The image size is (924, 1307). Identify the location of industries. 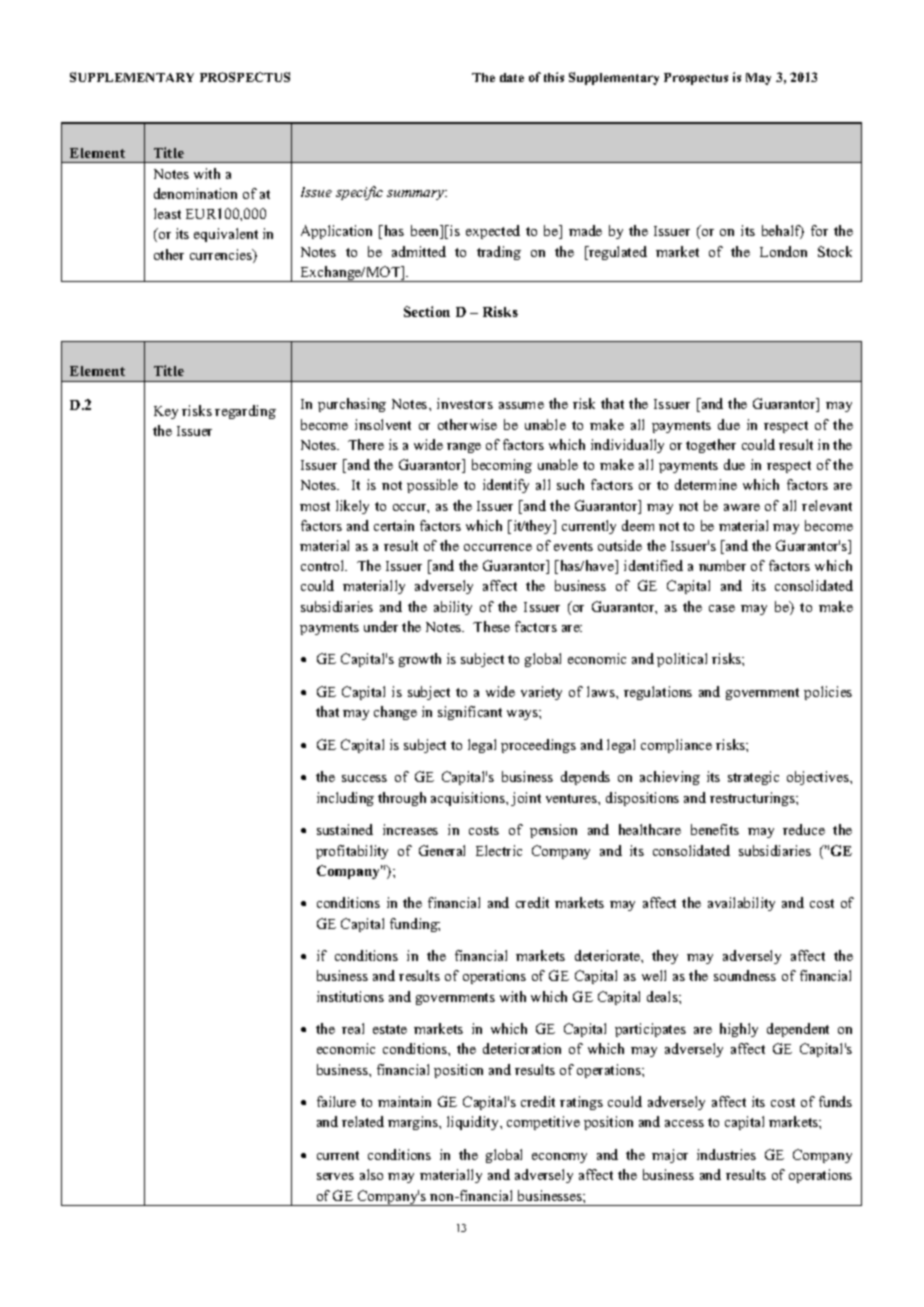
(726, 1154).
